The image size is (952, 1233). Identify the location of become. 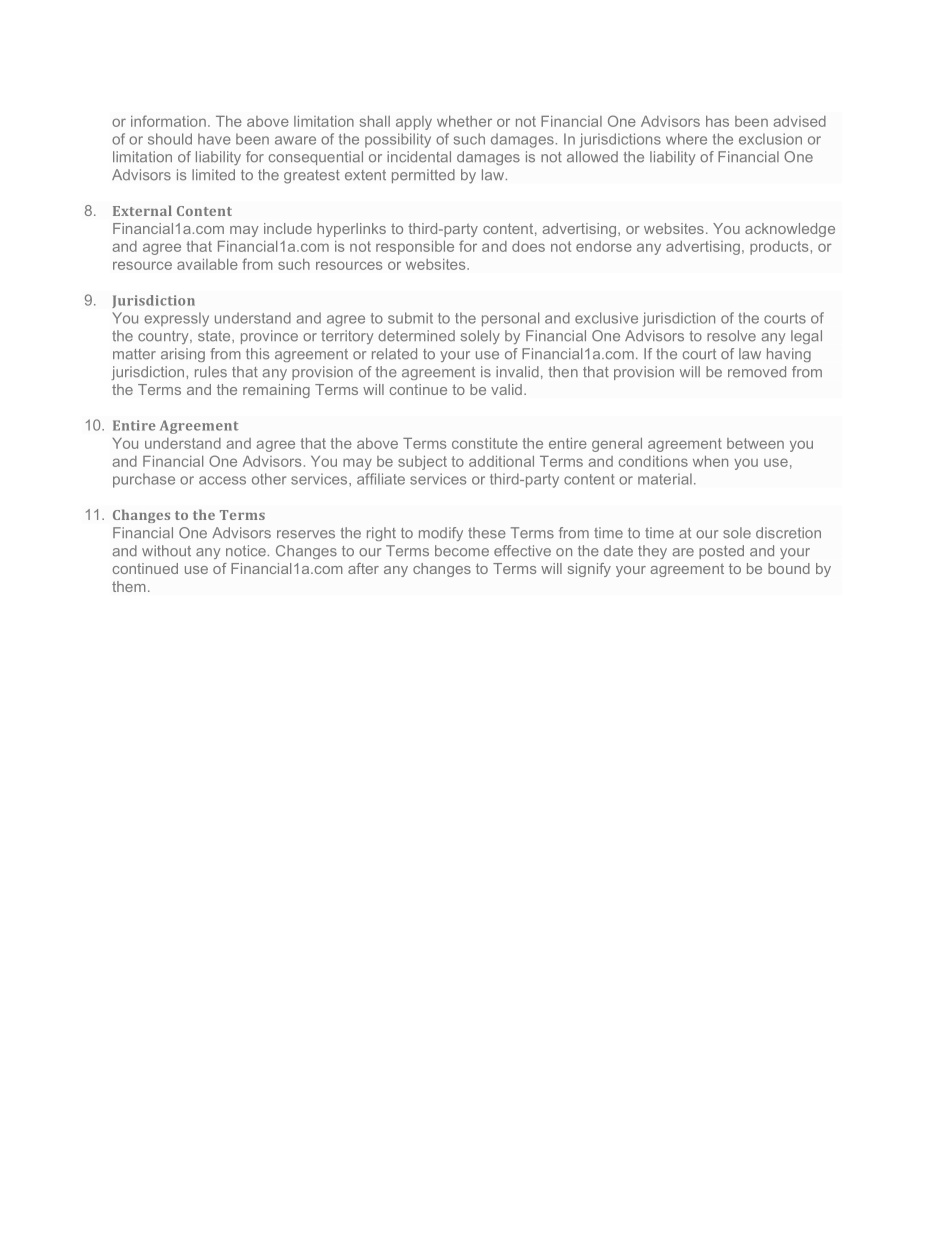
(462, 551).
